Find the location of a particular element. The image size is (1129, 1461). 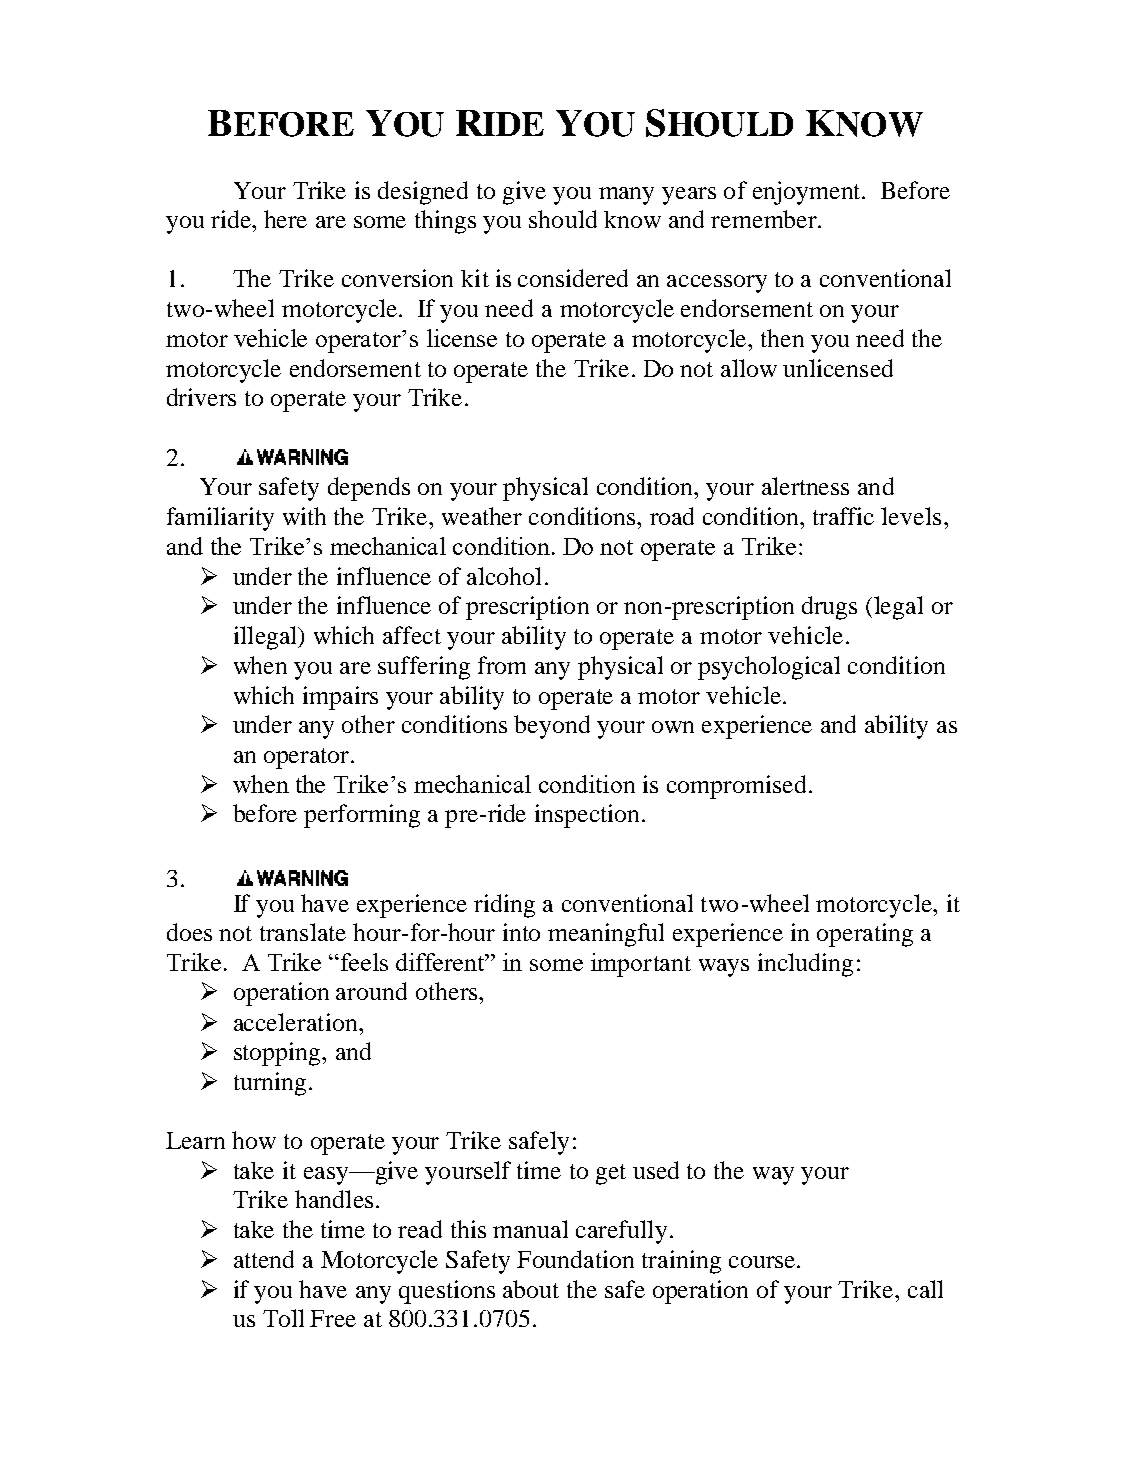

here is located at coordinates (285, 219).
